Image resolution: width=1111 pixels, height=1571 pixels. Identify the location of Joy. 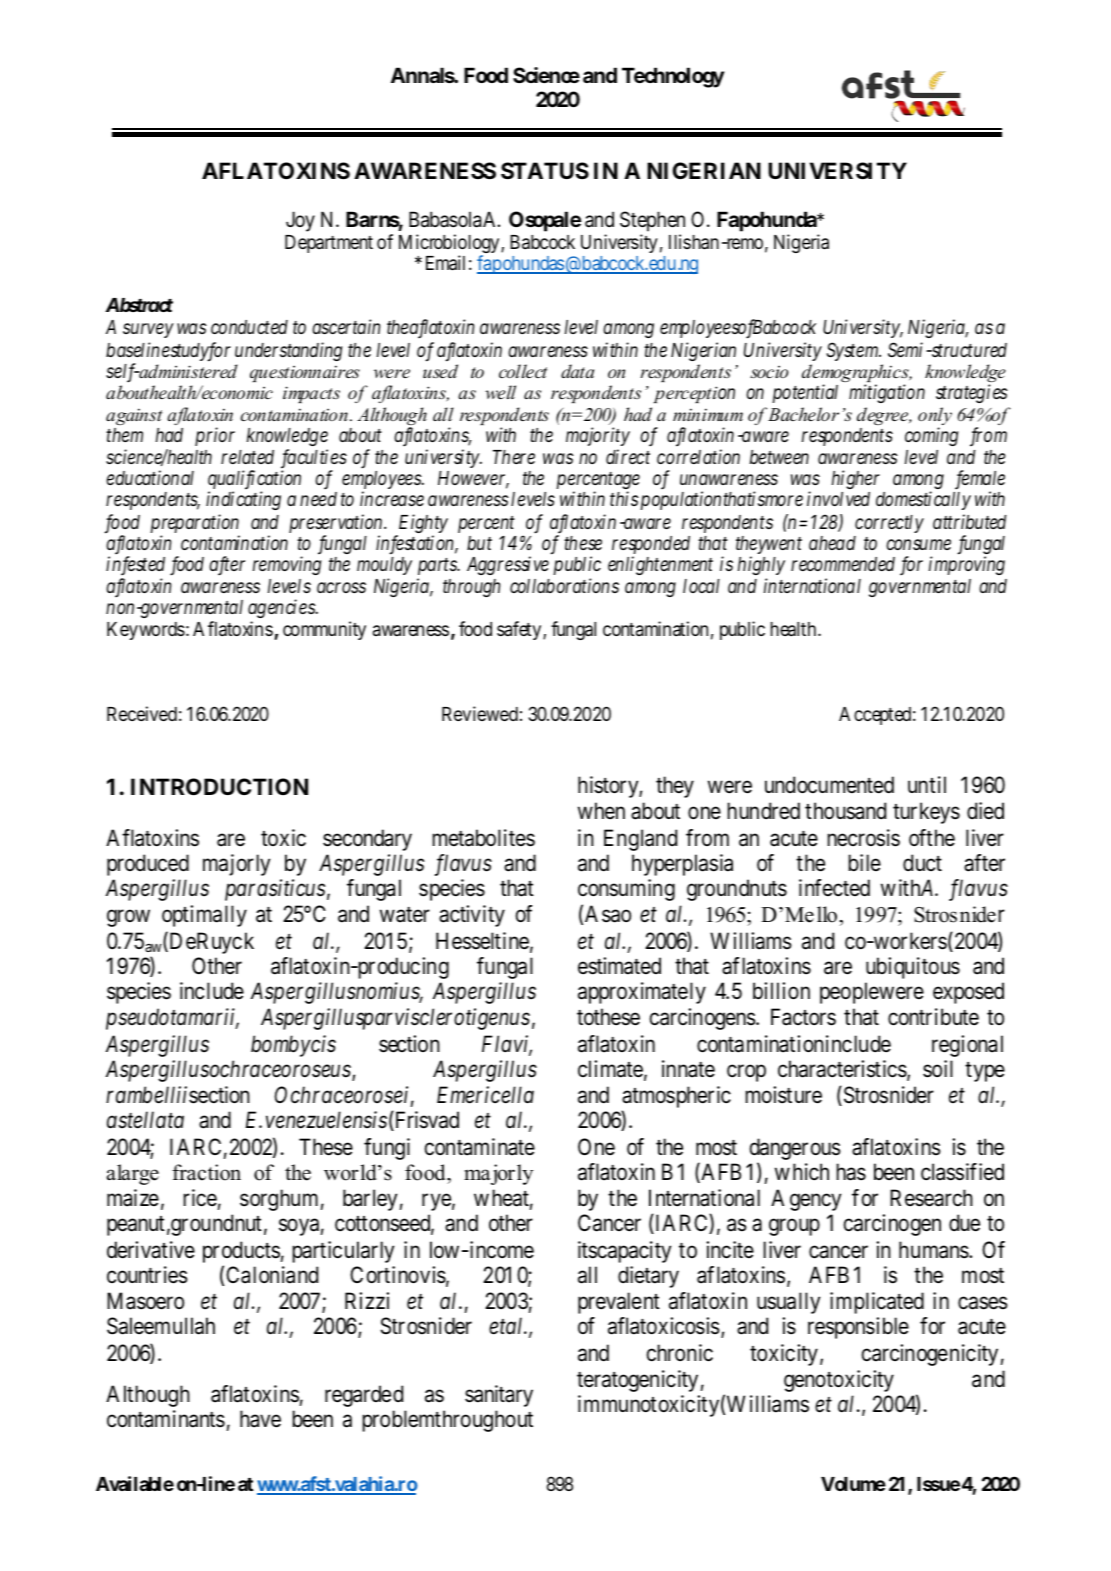
(300, 221).
